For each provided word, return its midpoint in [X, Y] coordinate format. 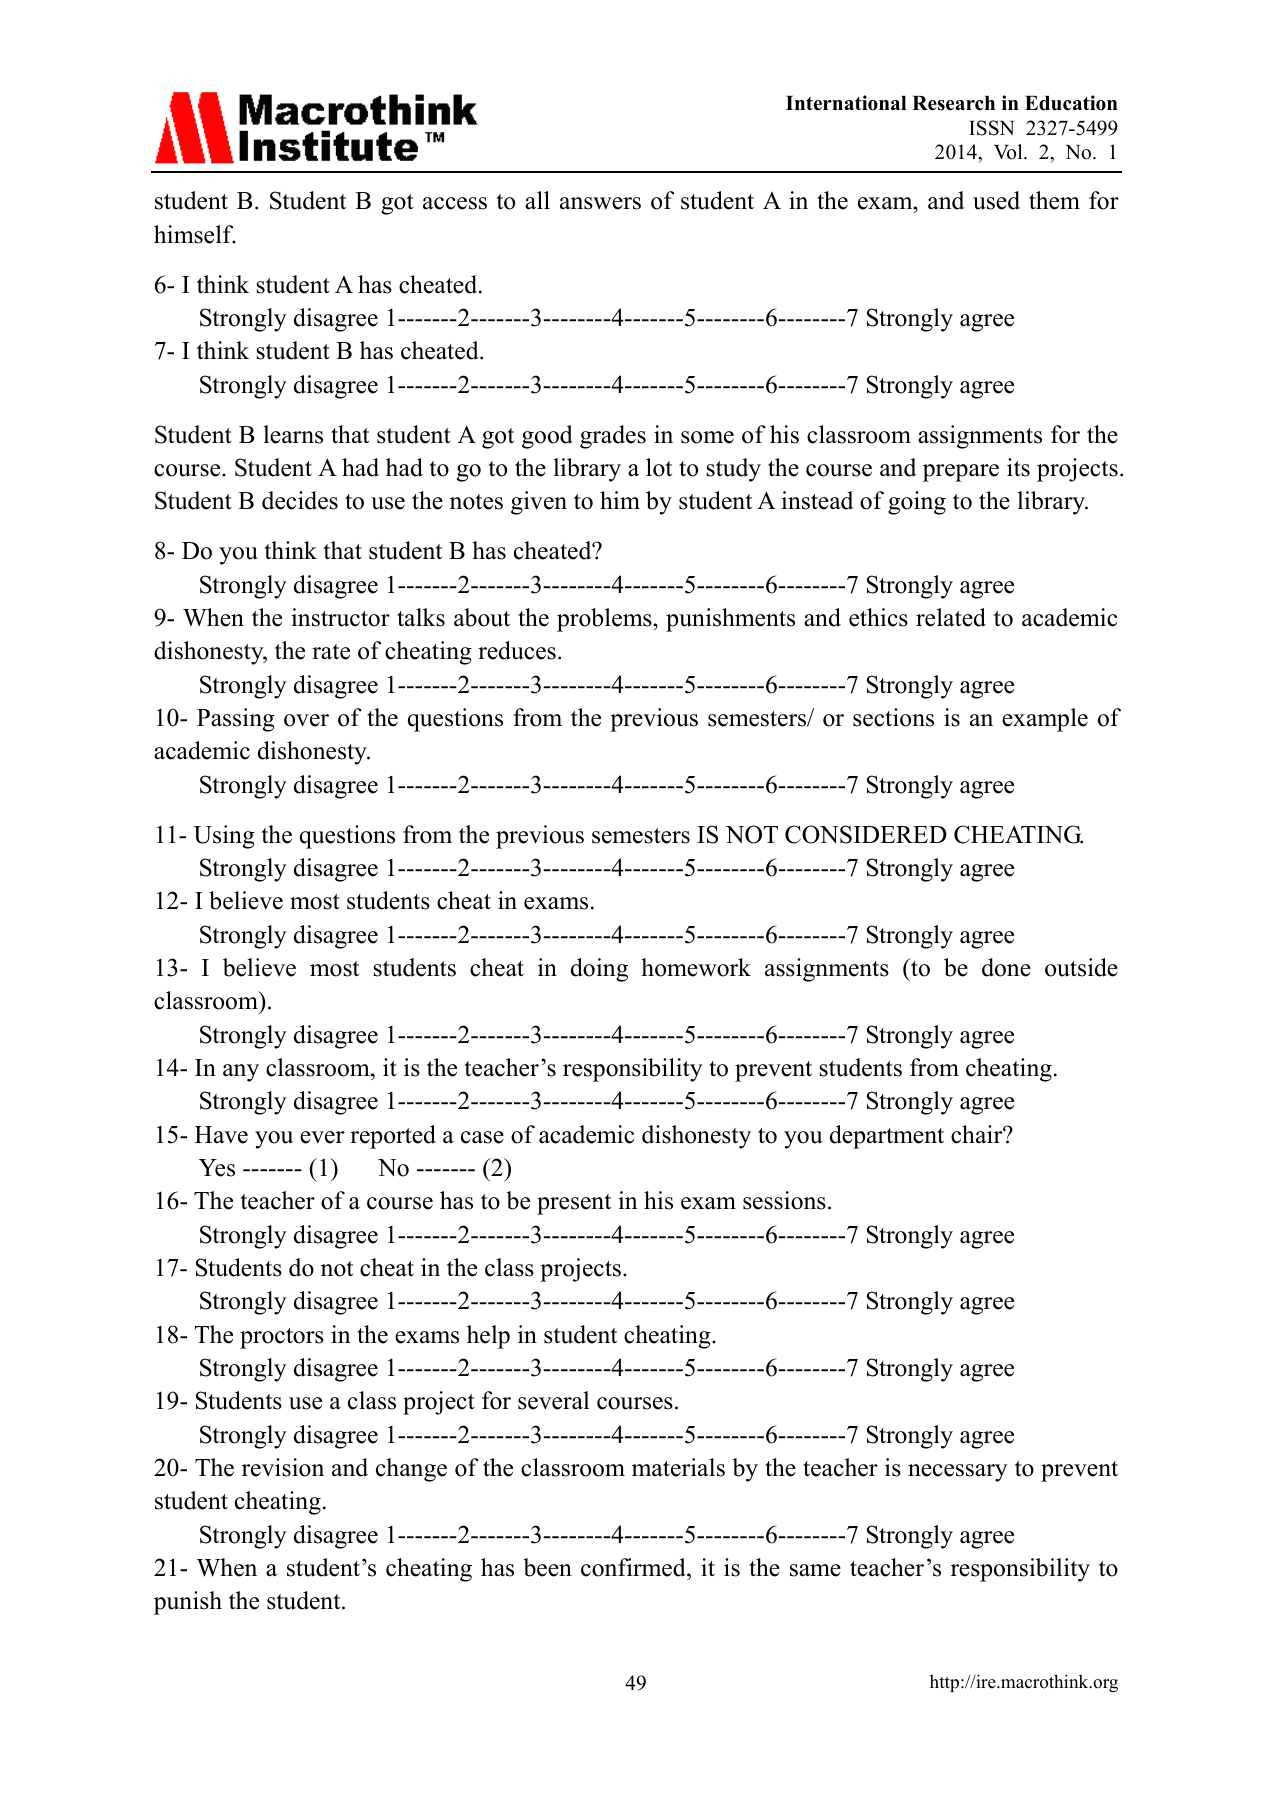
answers [600, 203]
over [306, 720]
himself [195, 234]
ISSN [991, 128]
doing [599, 970]
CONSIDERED [866, 834]
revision [283, 1467]
